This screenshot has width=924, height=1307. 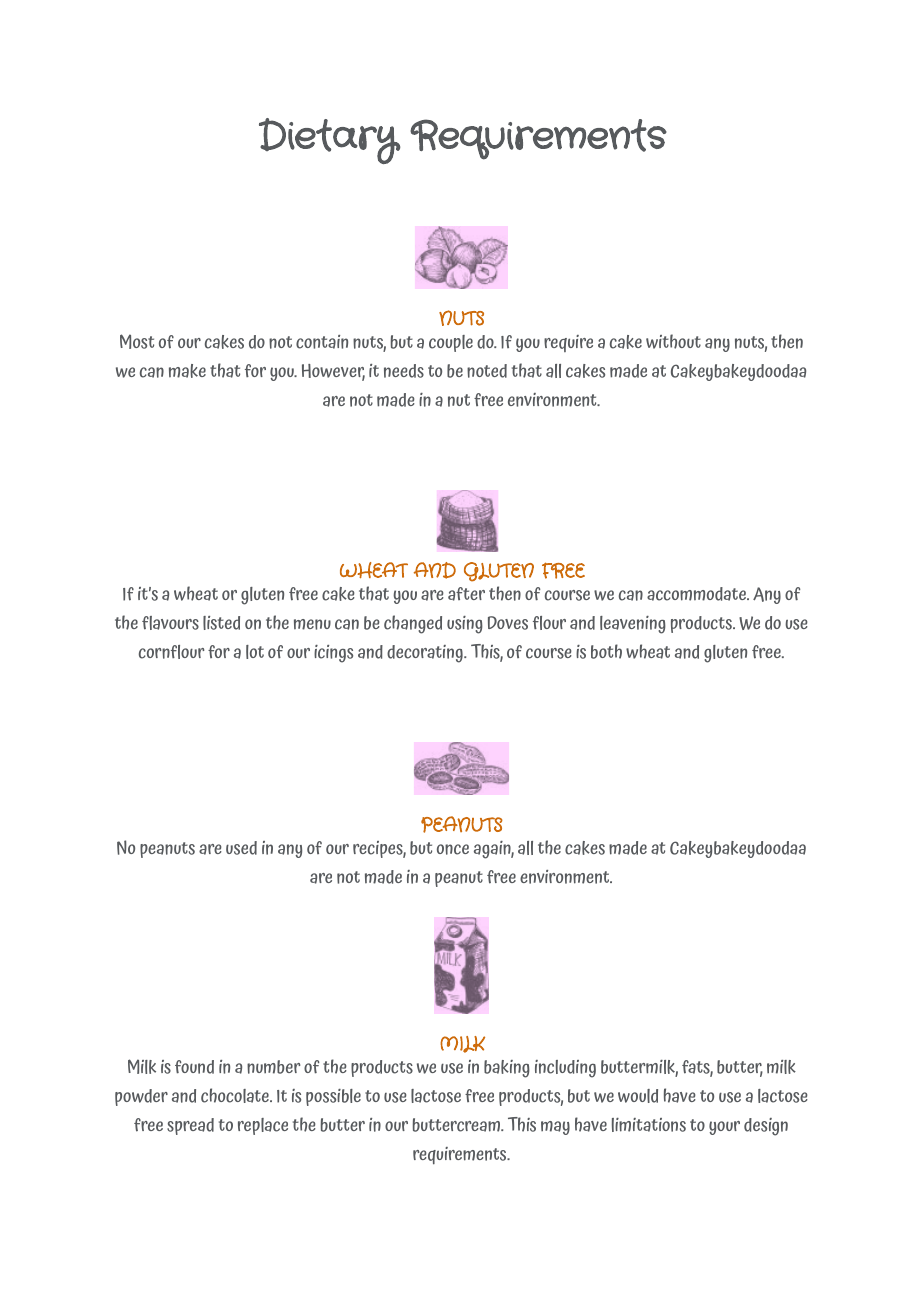 What do you see at coordinates (673, 341) in the screenshot?
I see `without` at bounding box center [673, 341].
